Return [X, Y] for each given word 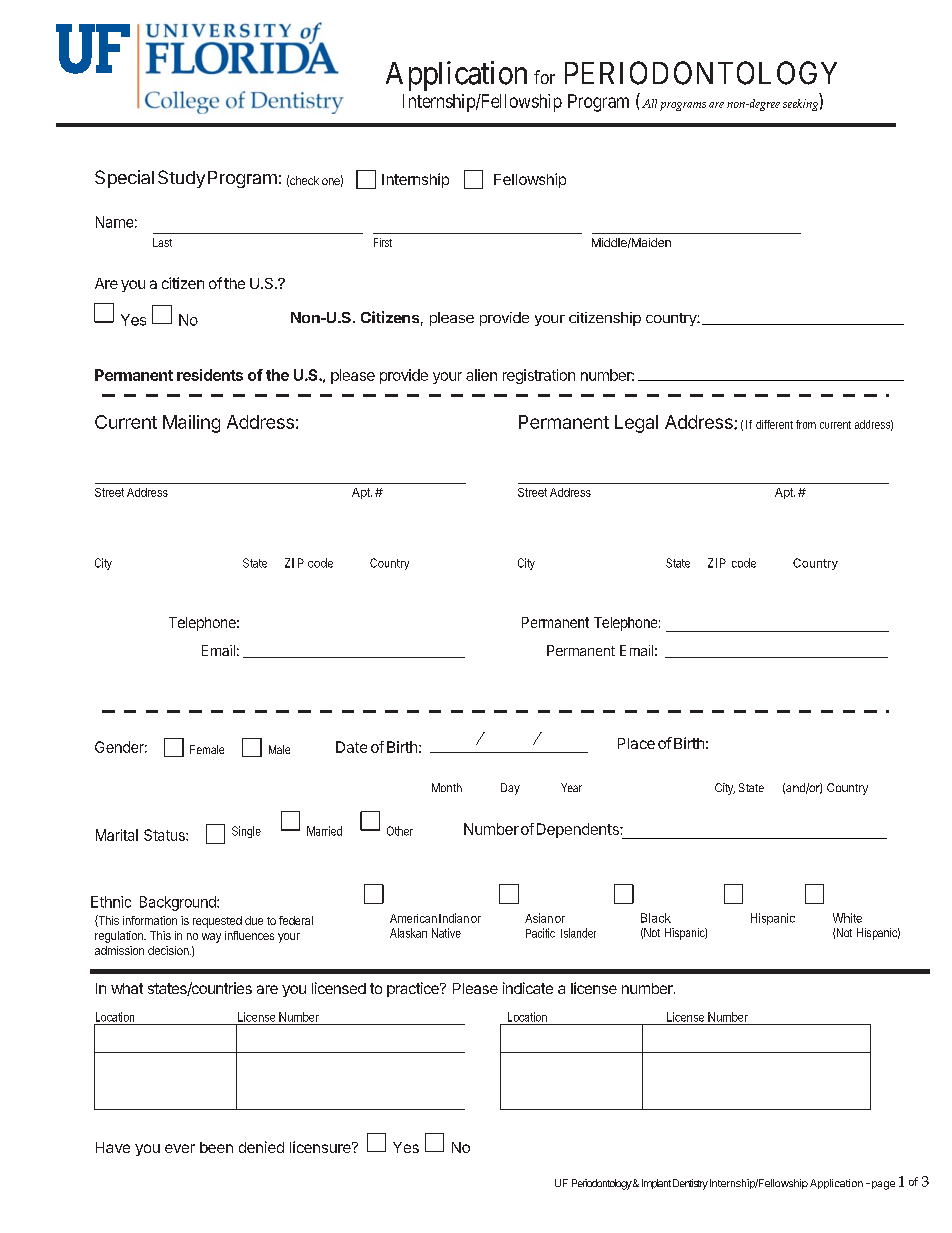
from [806, 424]
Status [165, 835]
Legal [636, 424]
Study [181, 179]
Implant [656, 1184]
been [216, 1147]
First [383, 242]
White [847, 918]
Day [510, 789]
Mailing [191, 424]
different [774, 424]
